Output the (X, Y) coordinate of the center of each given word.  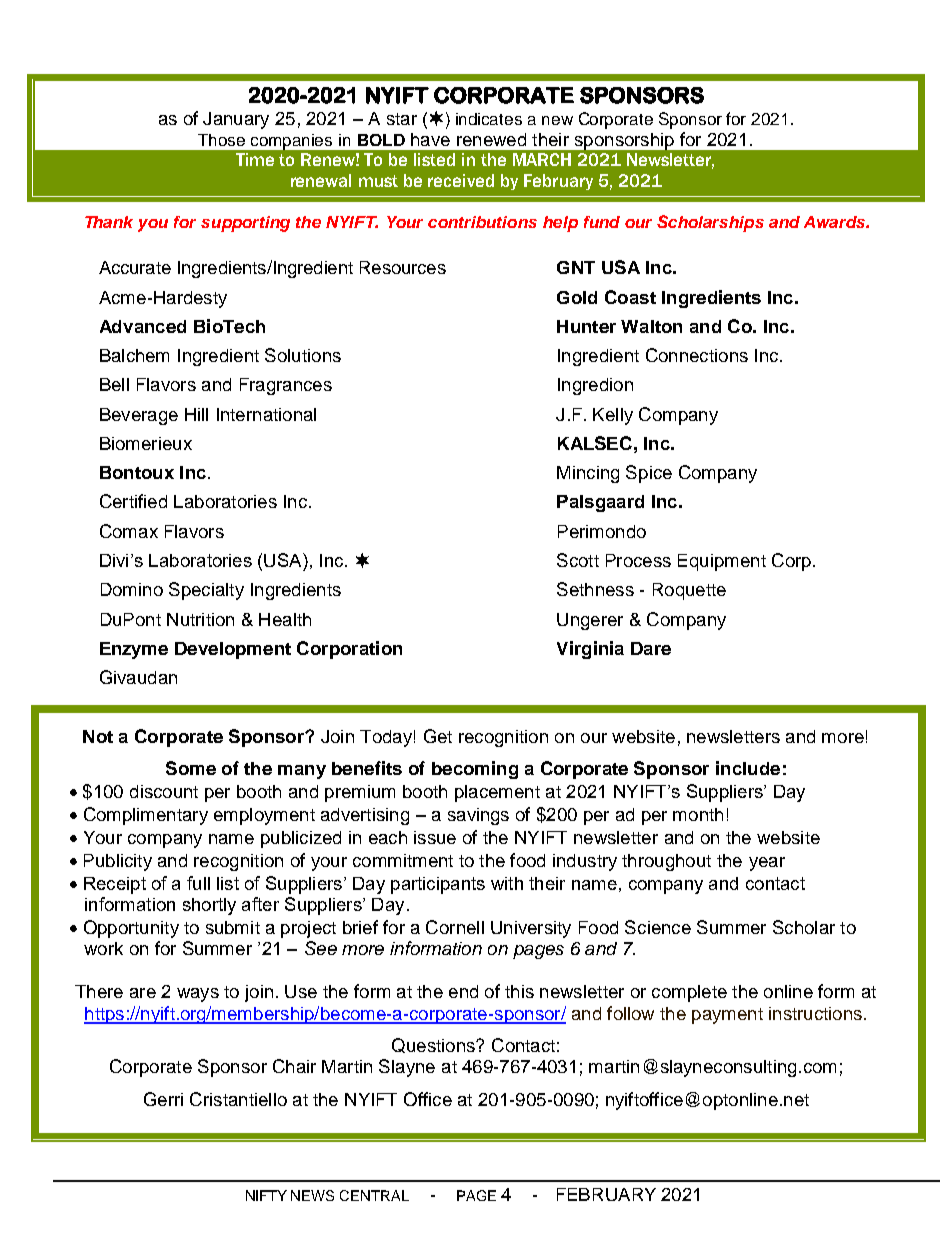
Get (438, 736)
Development (233, 650)
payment (727, 1016)
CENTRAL (374, 1195)
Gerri (163, 1099)
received (461, 180)
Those (221, 140)
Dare (651, 648)
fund (602, 222)
